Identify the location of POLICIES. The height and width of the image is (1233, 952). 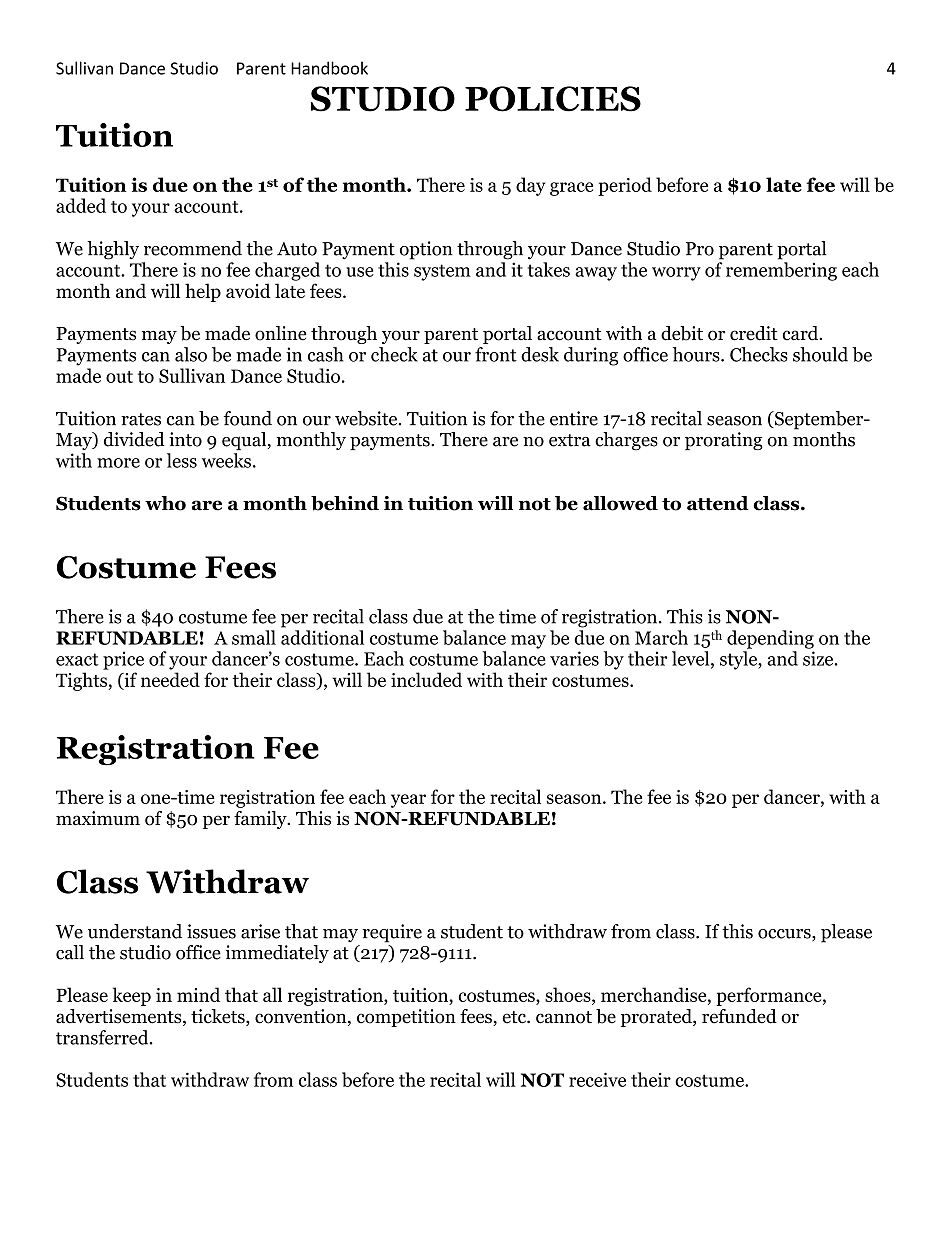
(553, 99).
